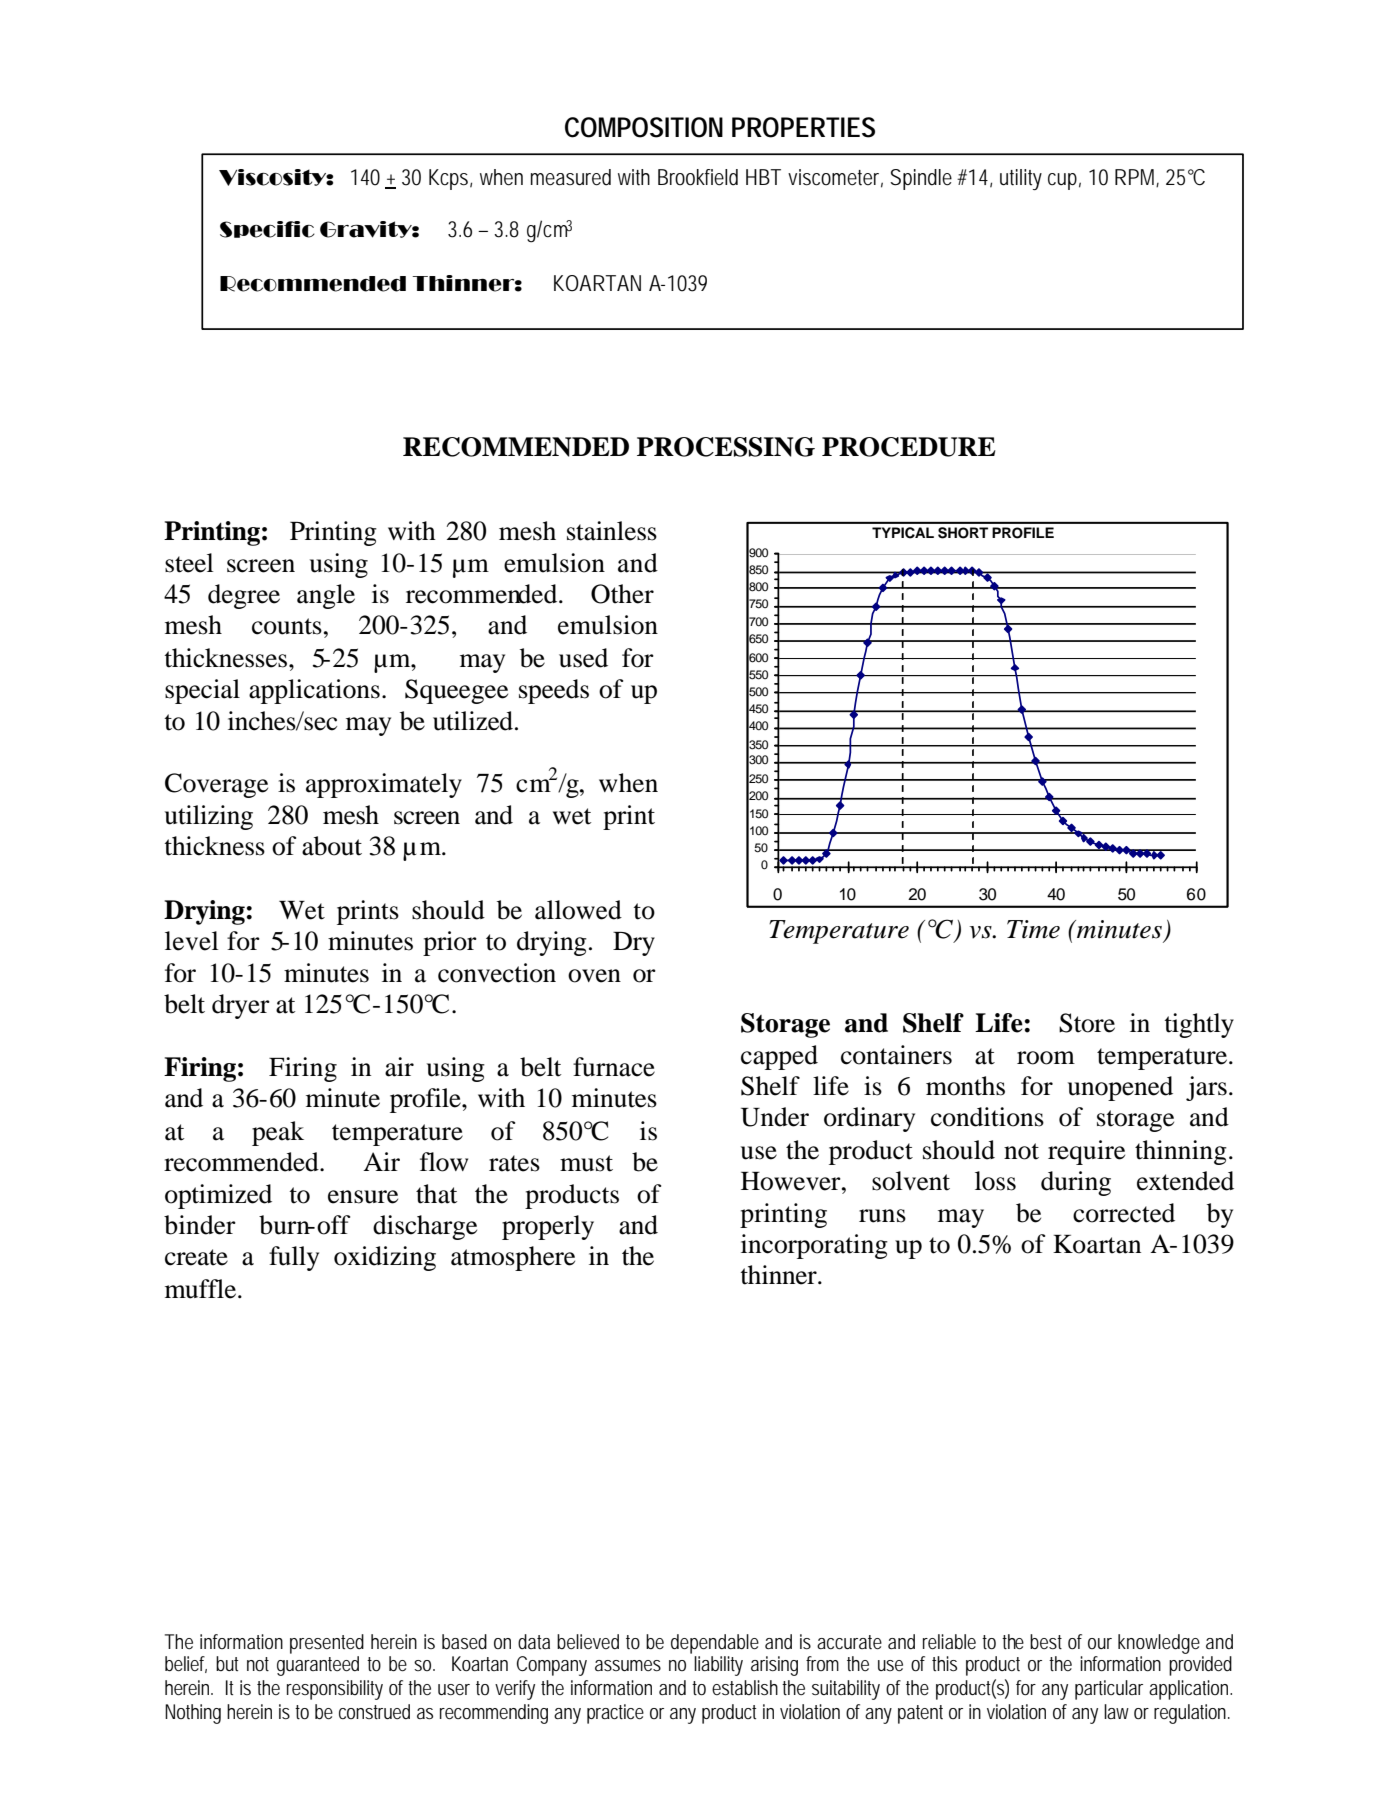 Image resolution: width=1399 pixels, height=1810 pixels. Describe the element at coordinates (1033, 929) in the screenshot. I see `Time` at that location.
